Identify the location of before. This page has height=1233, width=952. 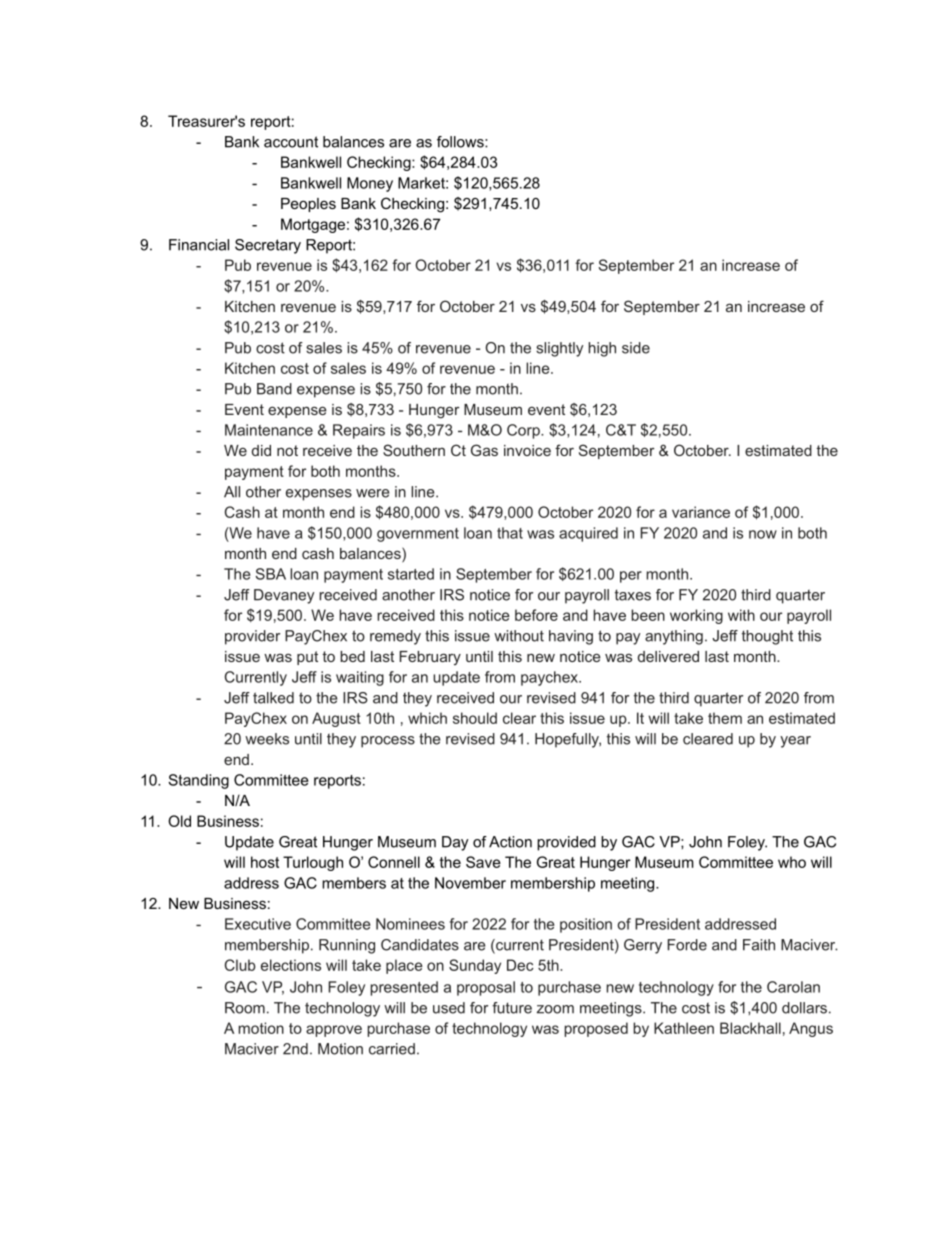
(536, 615).
